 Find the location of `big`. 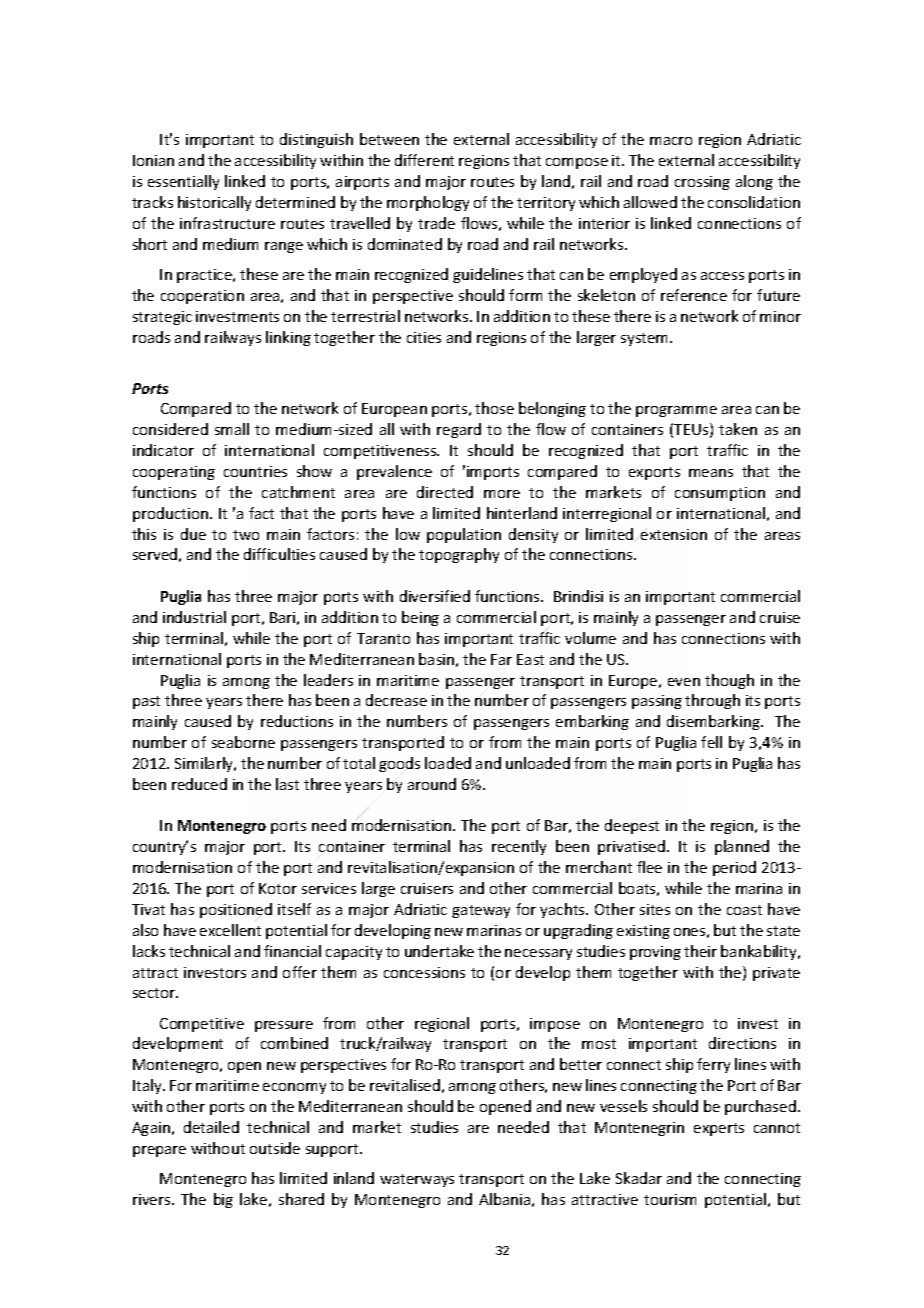

big is located at coordinates (223, 1200).
